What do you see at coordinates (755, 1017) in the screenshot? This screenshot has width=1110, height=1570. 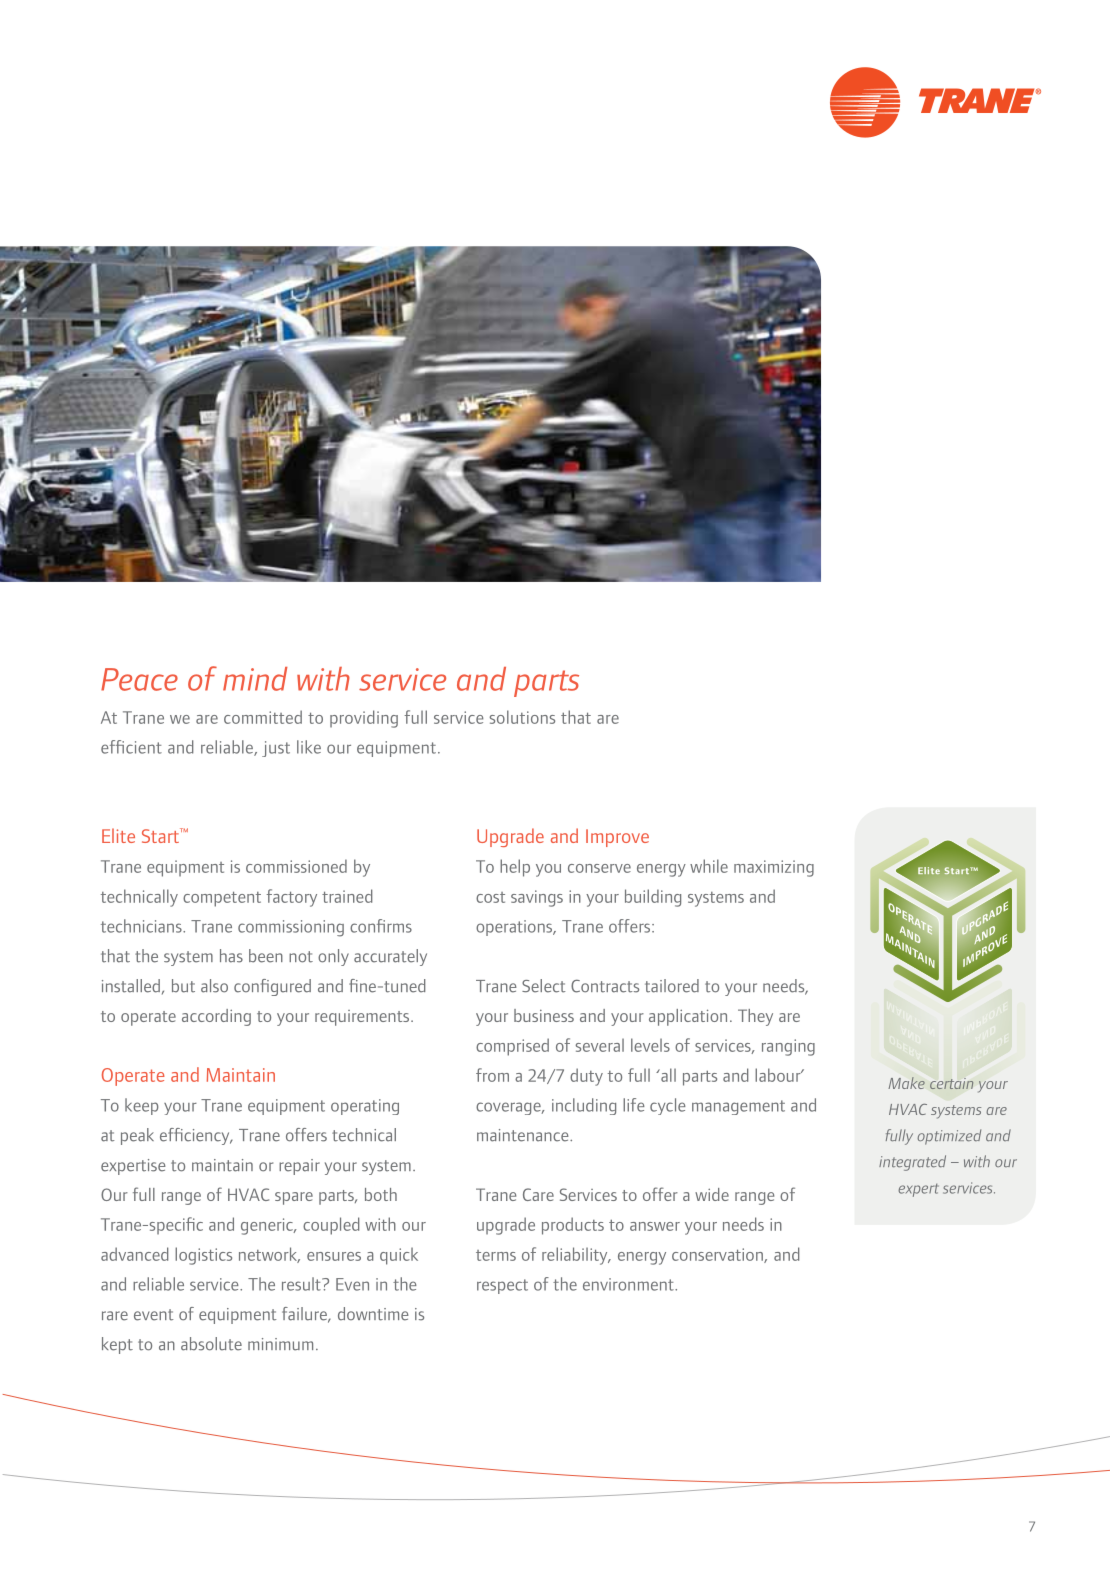 I see `They` at bounding box center [755, 1017].
